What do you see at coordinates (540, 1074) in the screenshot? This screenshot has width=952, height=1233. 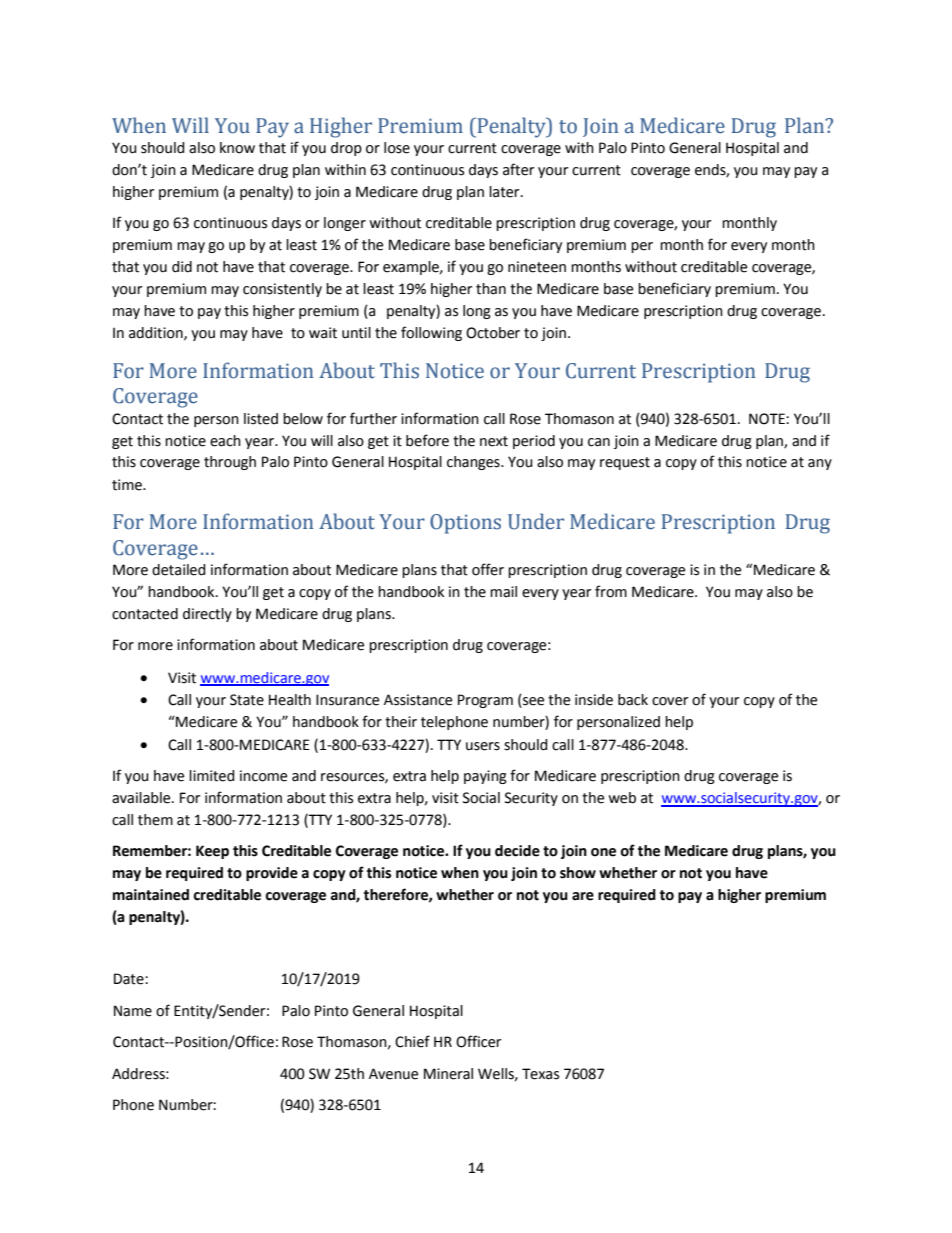 I see `Texas` at bounding box center [540, 1074].
